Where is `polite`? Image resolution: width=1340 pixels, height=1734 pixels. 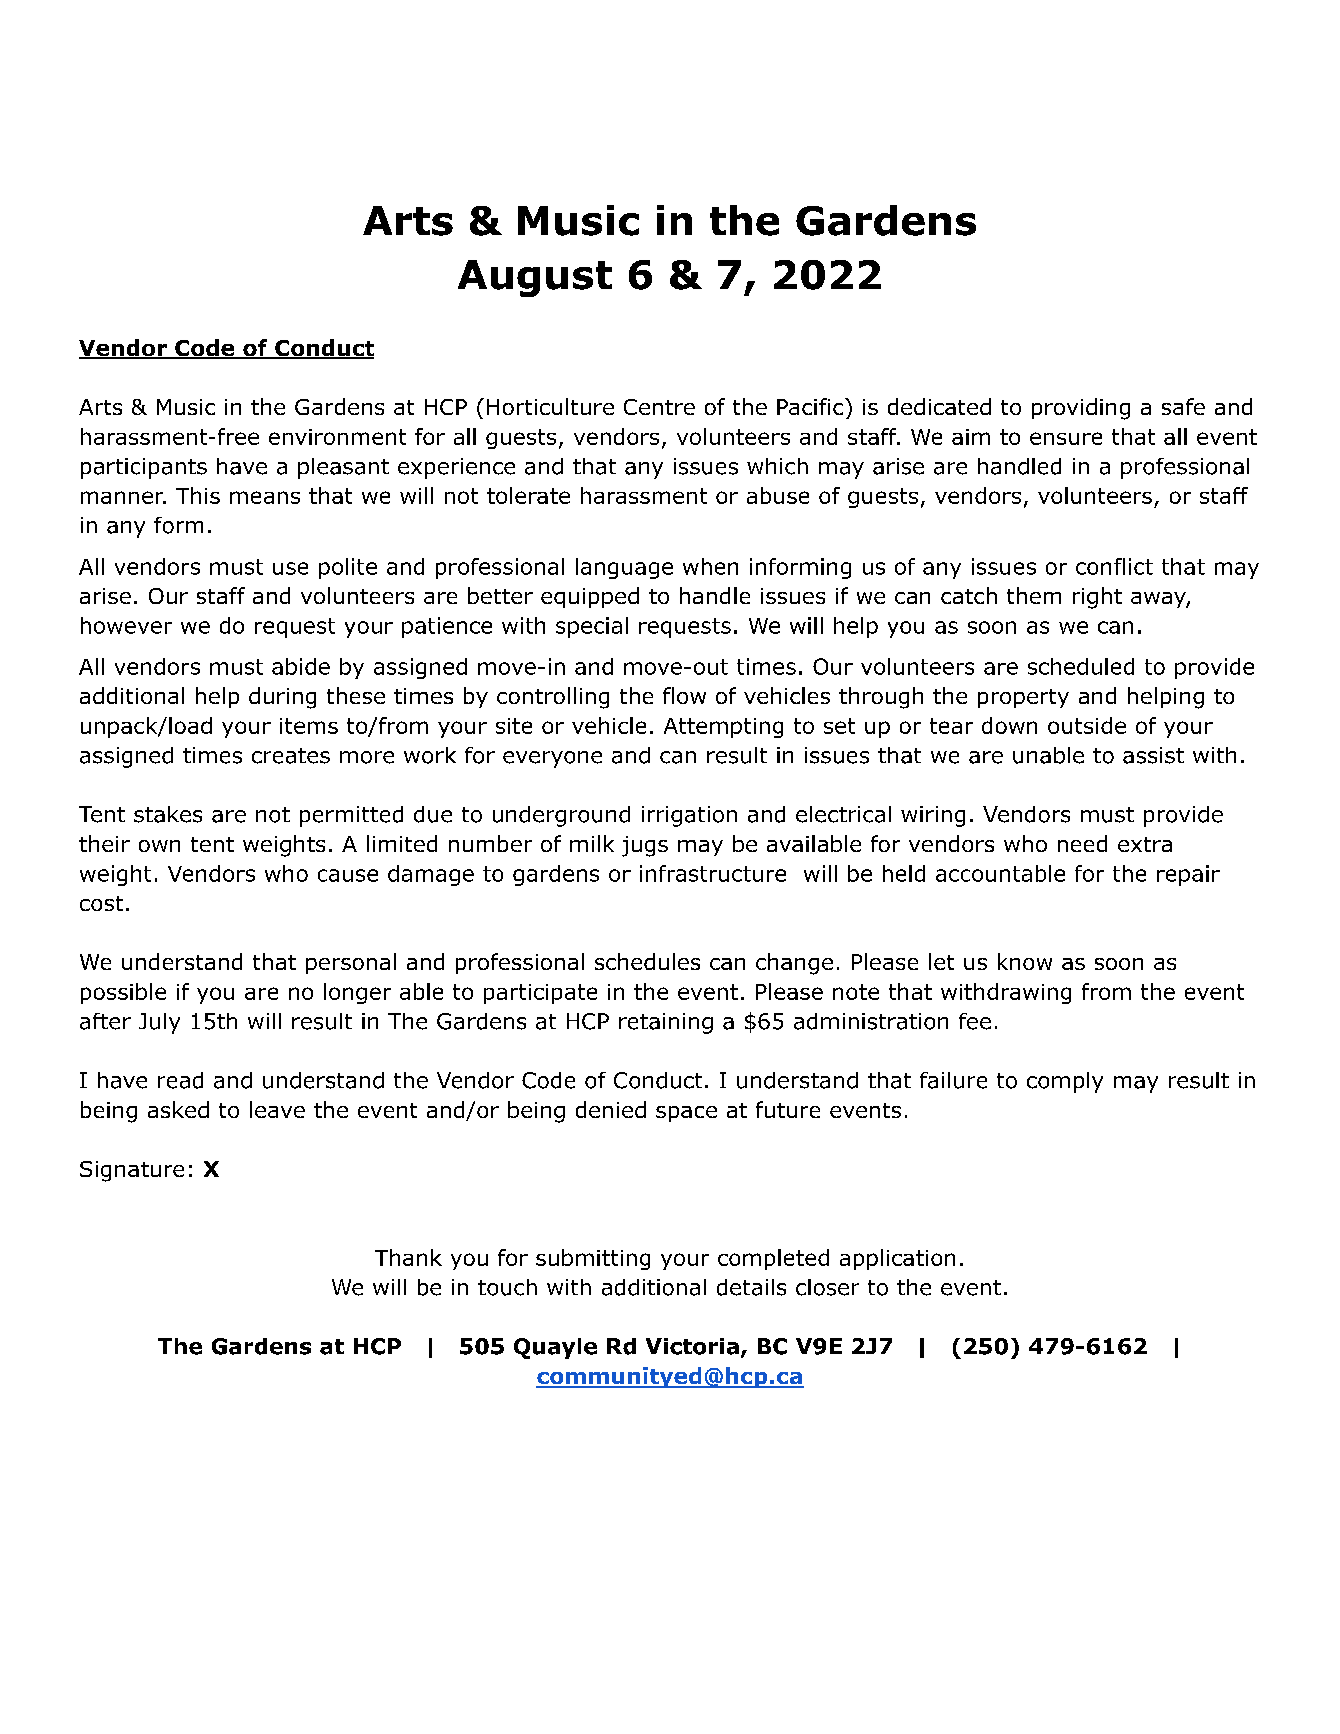 polite is located at coordinates (348, 568).
